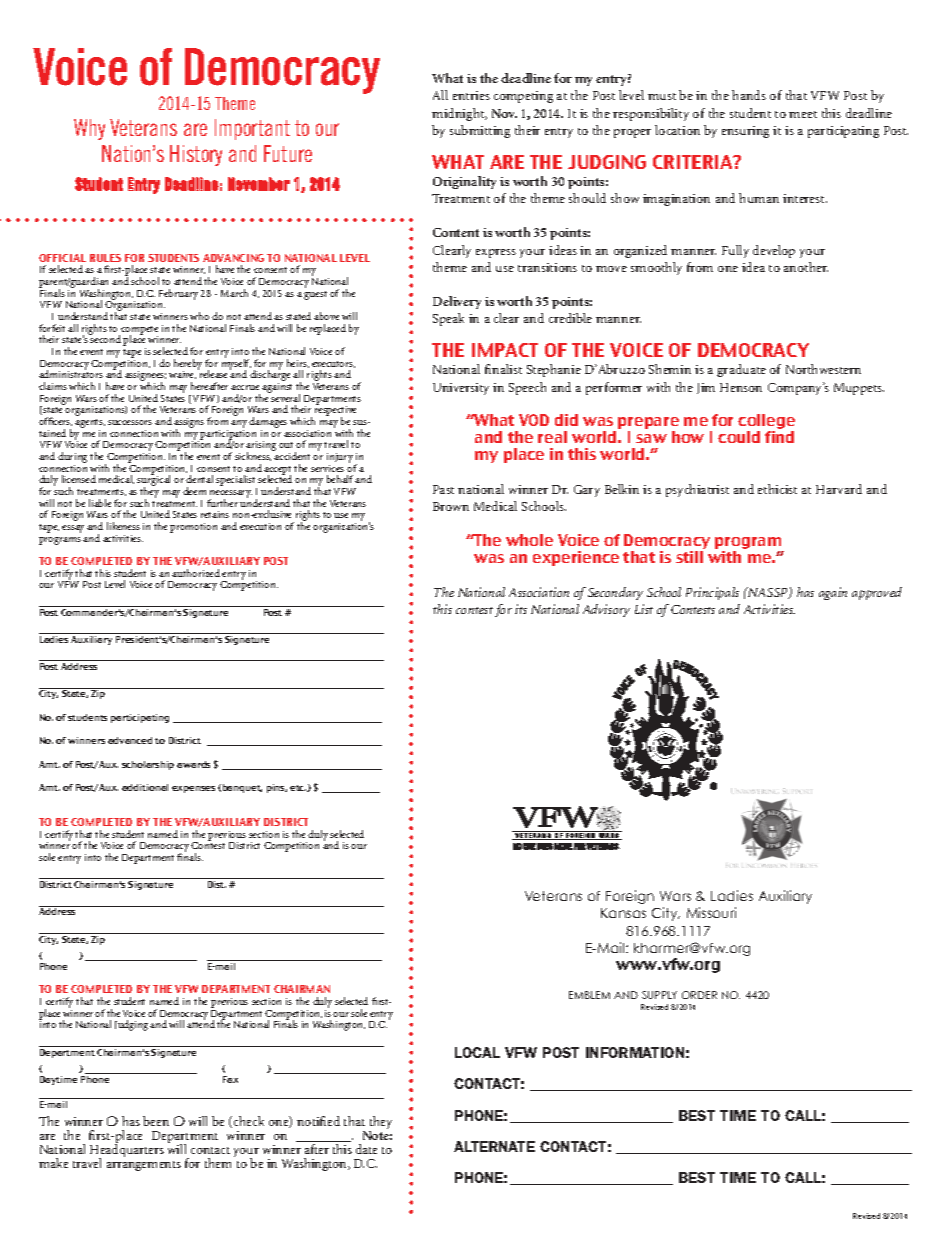  I want to click on meet, so click(803, 114).
